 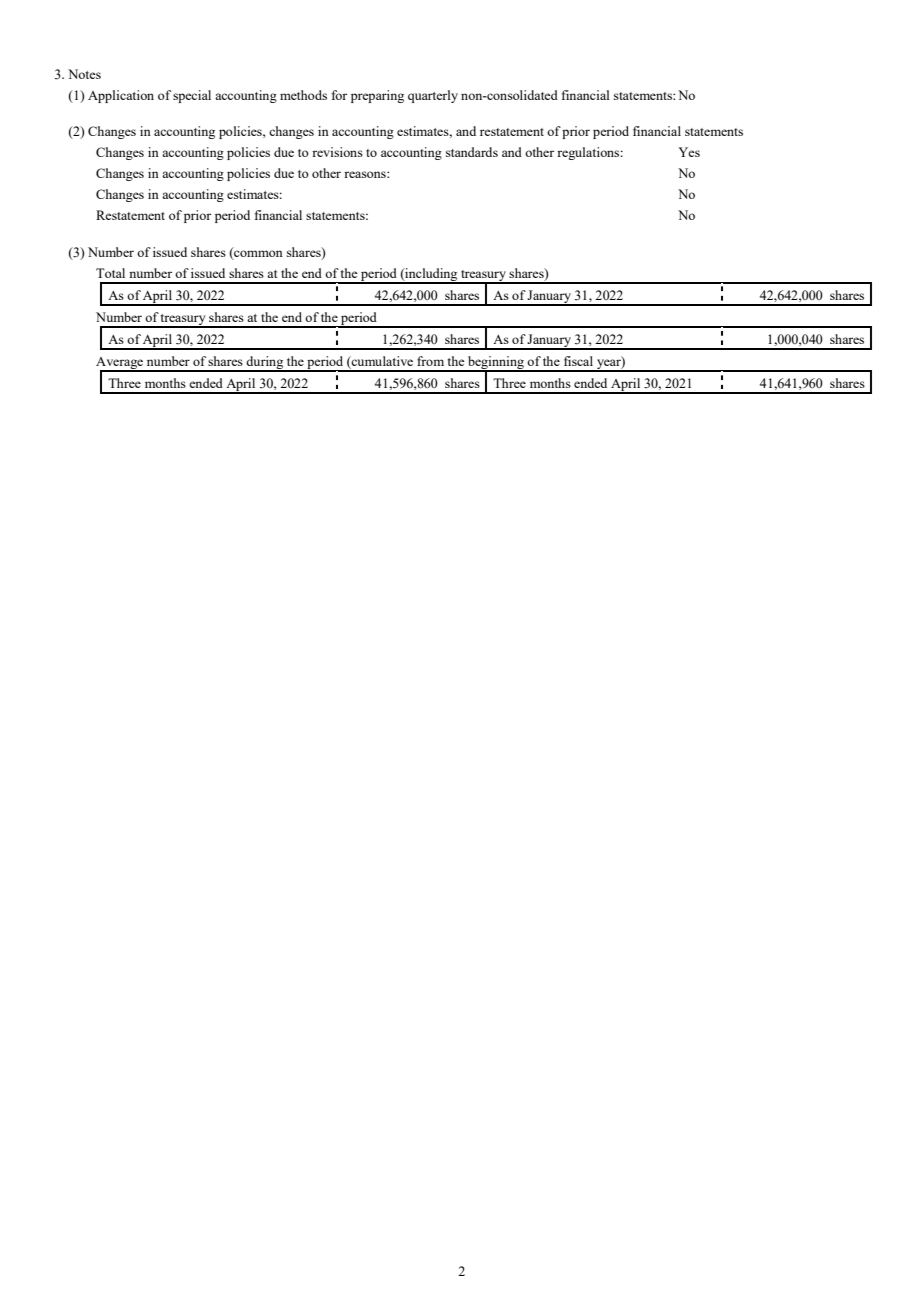 What do you see at coordinates (433, 96) in the screenshot?
I see `quarterly` at bounding box center [433, 96].
